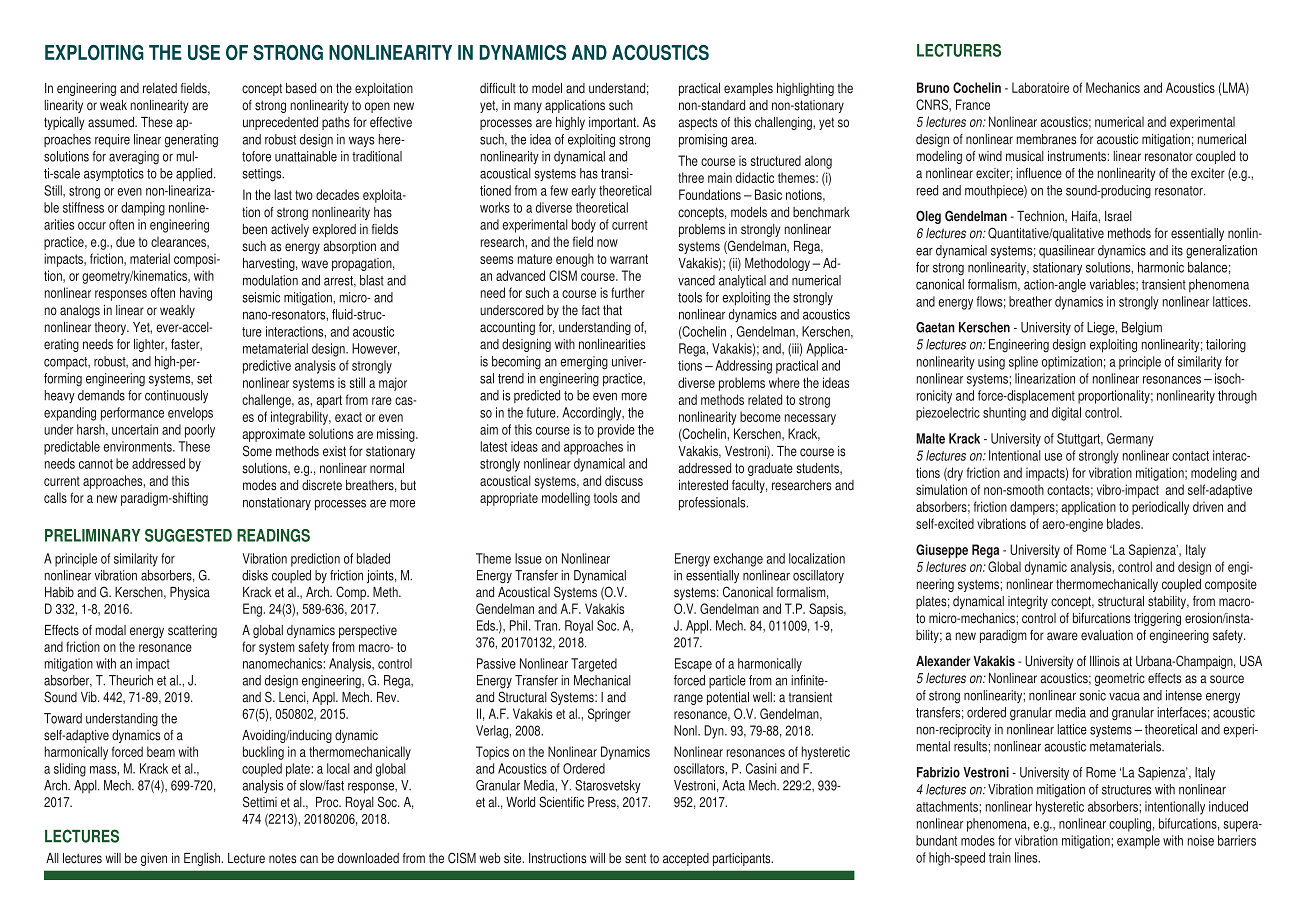 The height and width of the screenshot is (924, 1308). I want to click on discuss, so click(624, 480).
